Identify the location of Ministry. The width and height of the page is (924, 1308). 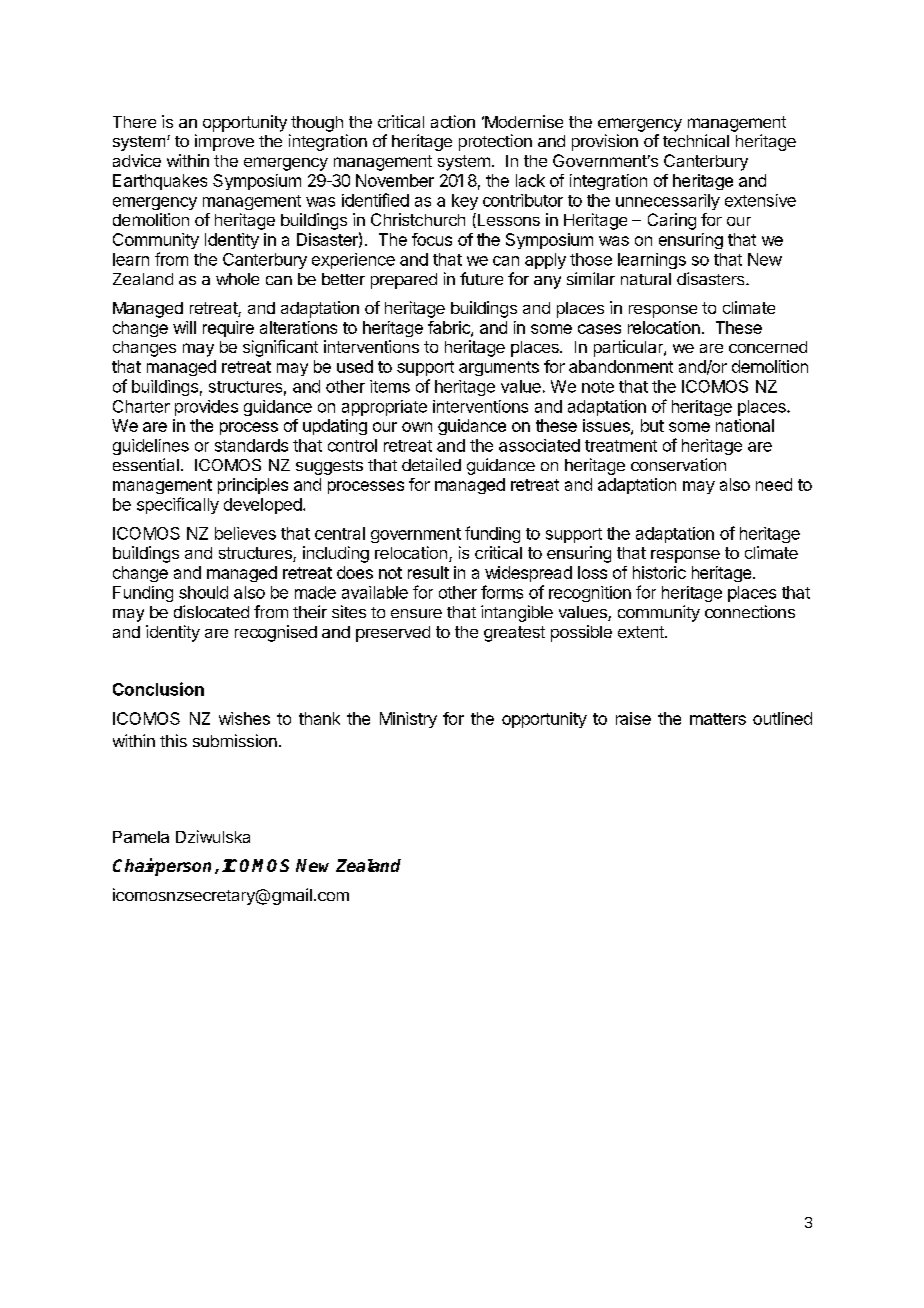
(408, 720).
